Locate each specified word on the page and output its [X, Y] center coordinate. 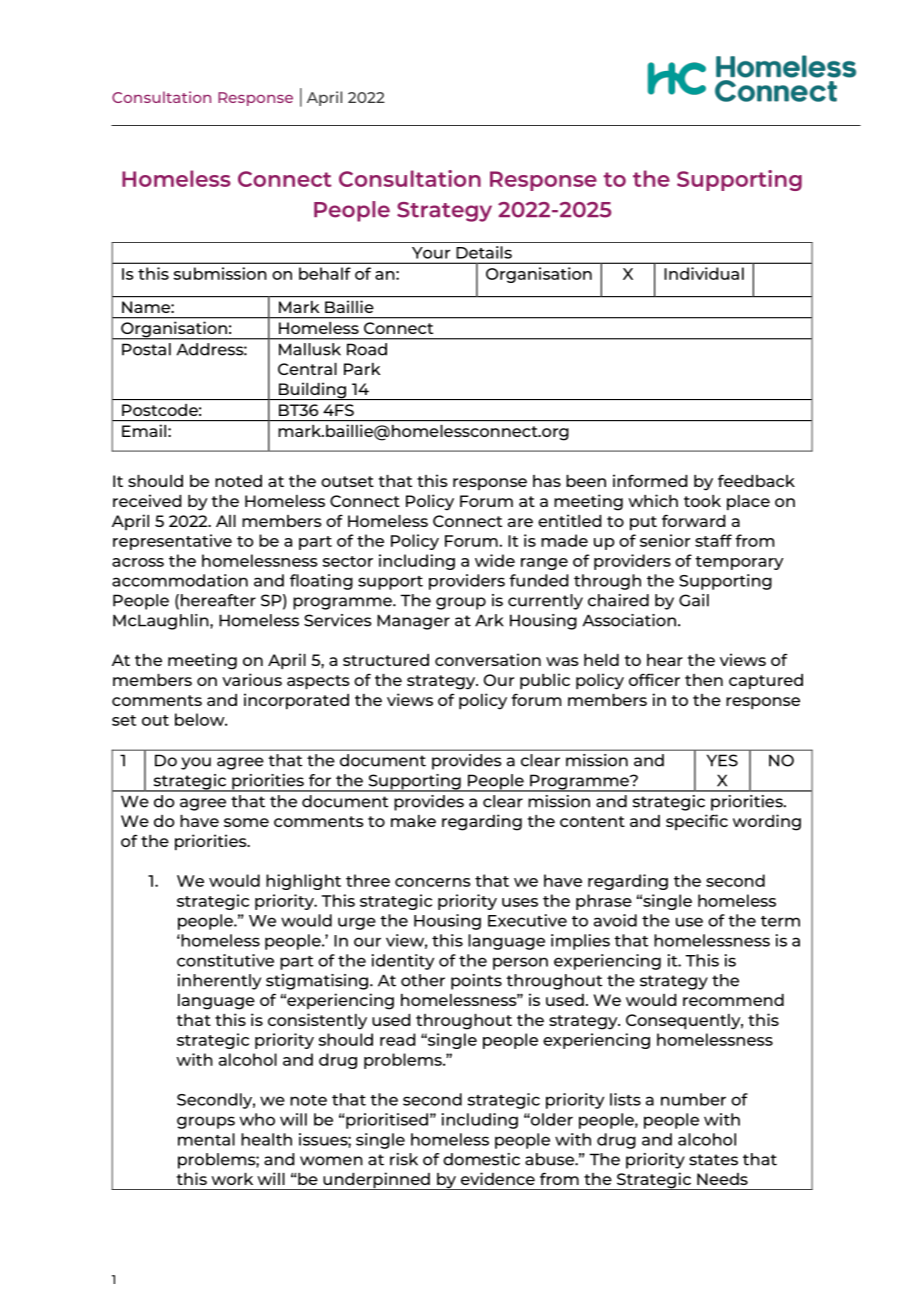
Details [484, 252]
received [147, 500]
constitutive [225, 960]
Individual [704, 273]
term [780, 921]
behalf [325, 273]
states [713, 1160]
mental [206, 1139]
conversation [488, 659]
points [476, 982]
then [704, 680]
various [252, 679]
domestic [481, 1159]
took [702, 501]
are [520, 522]
